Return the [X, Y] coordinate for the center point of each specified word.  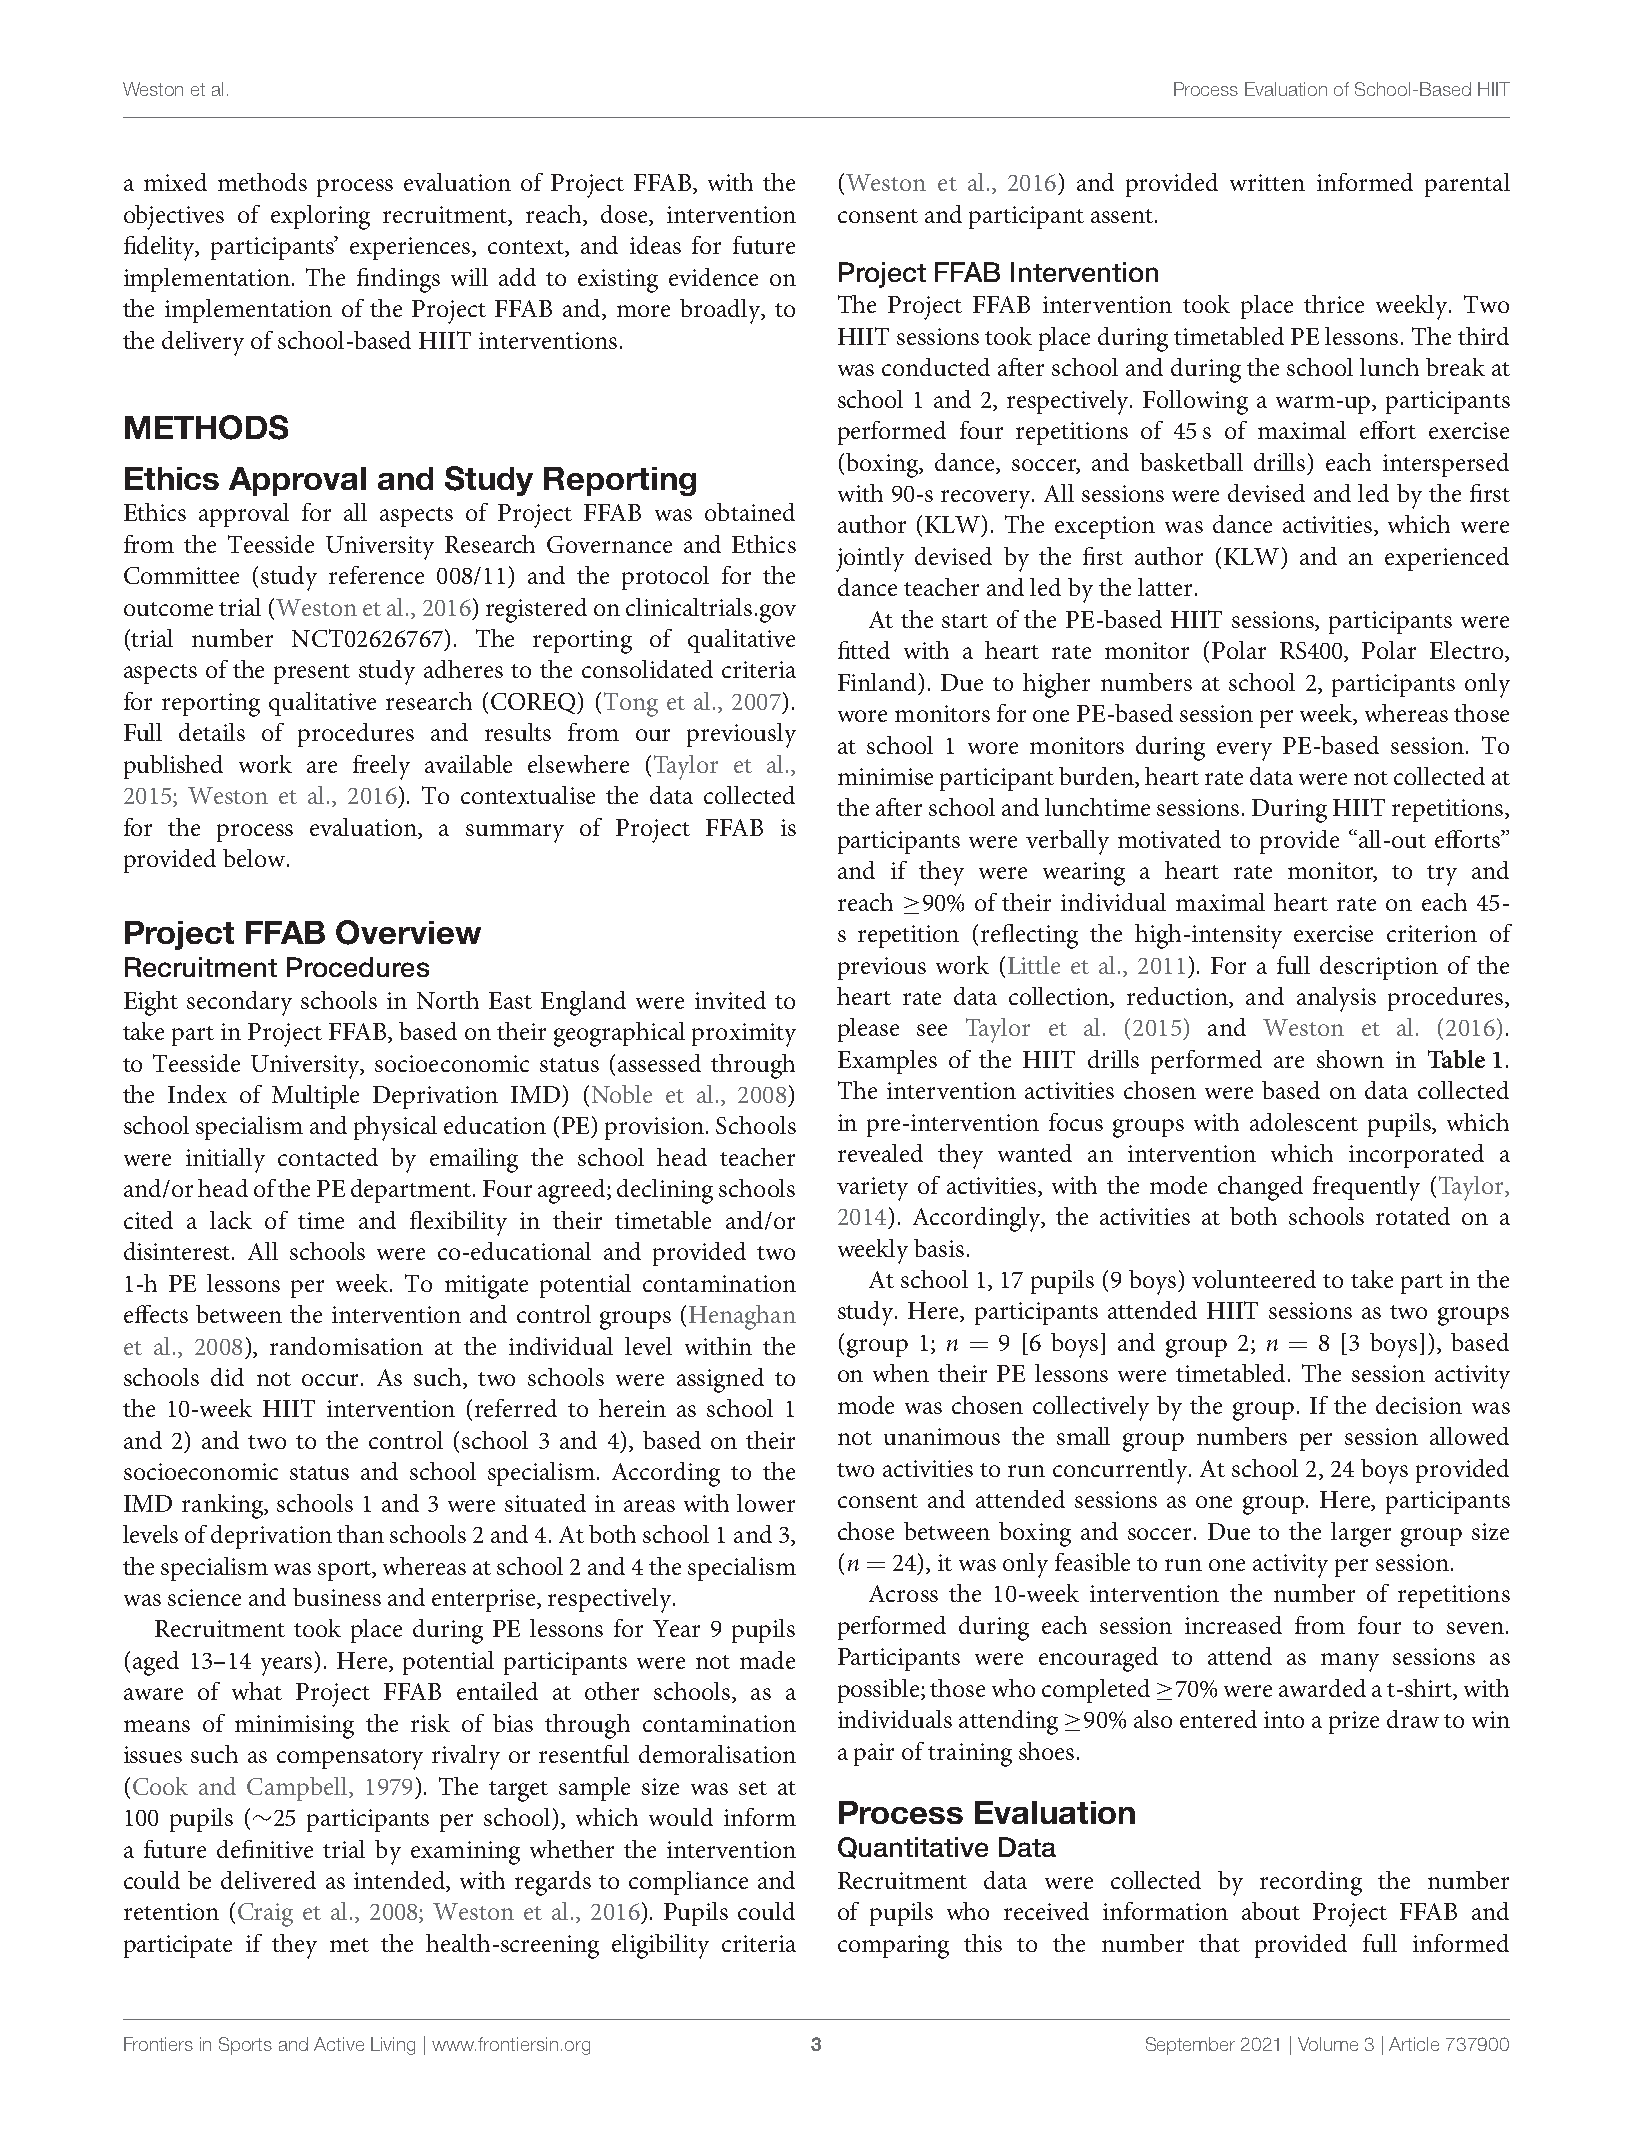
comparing [893, 1947]
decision [1419, 1405]
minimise [885, 776]
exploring [320, 217]
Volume [1328, 2044]
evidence [713, 277]
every [1244, 751]
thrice [1334, 304]
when [901, 1373]
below [254, 858]
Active [339, 2044]
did [227, 1377]
